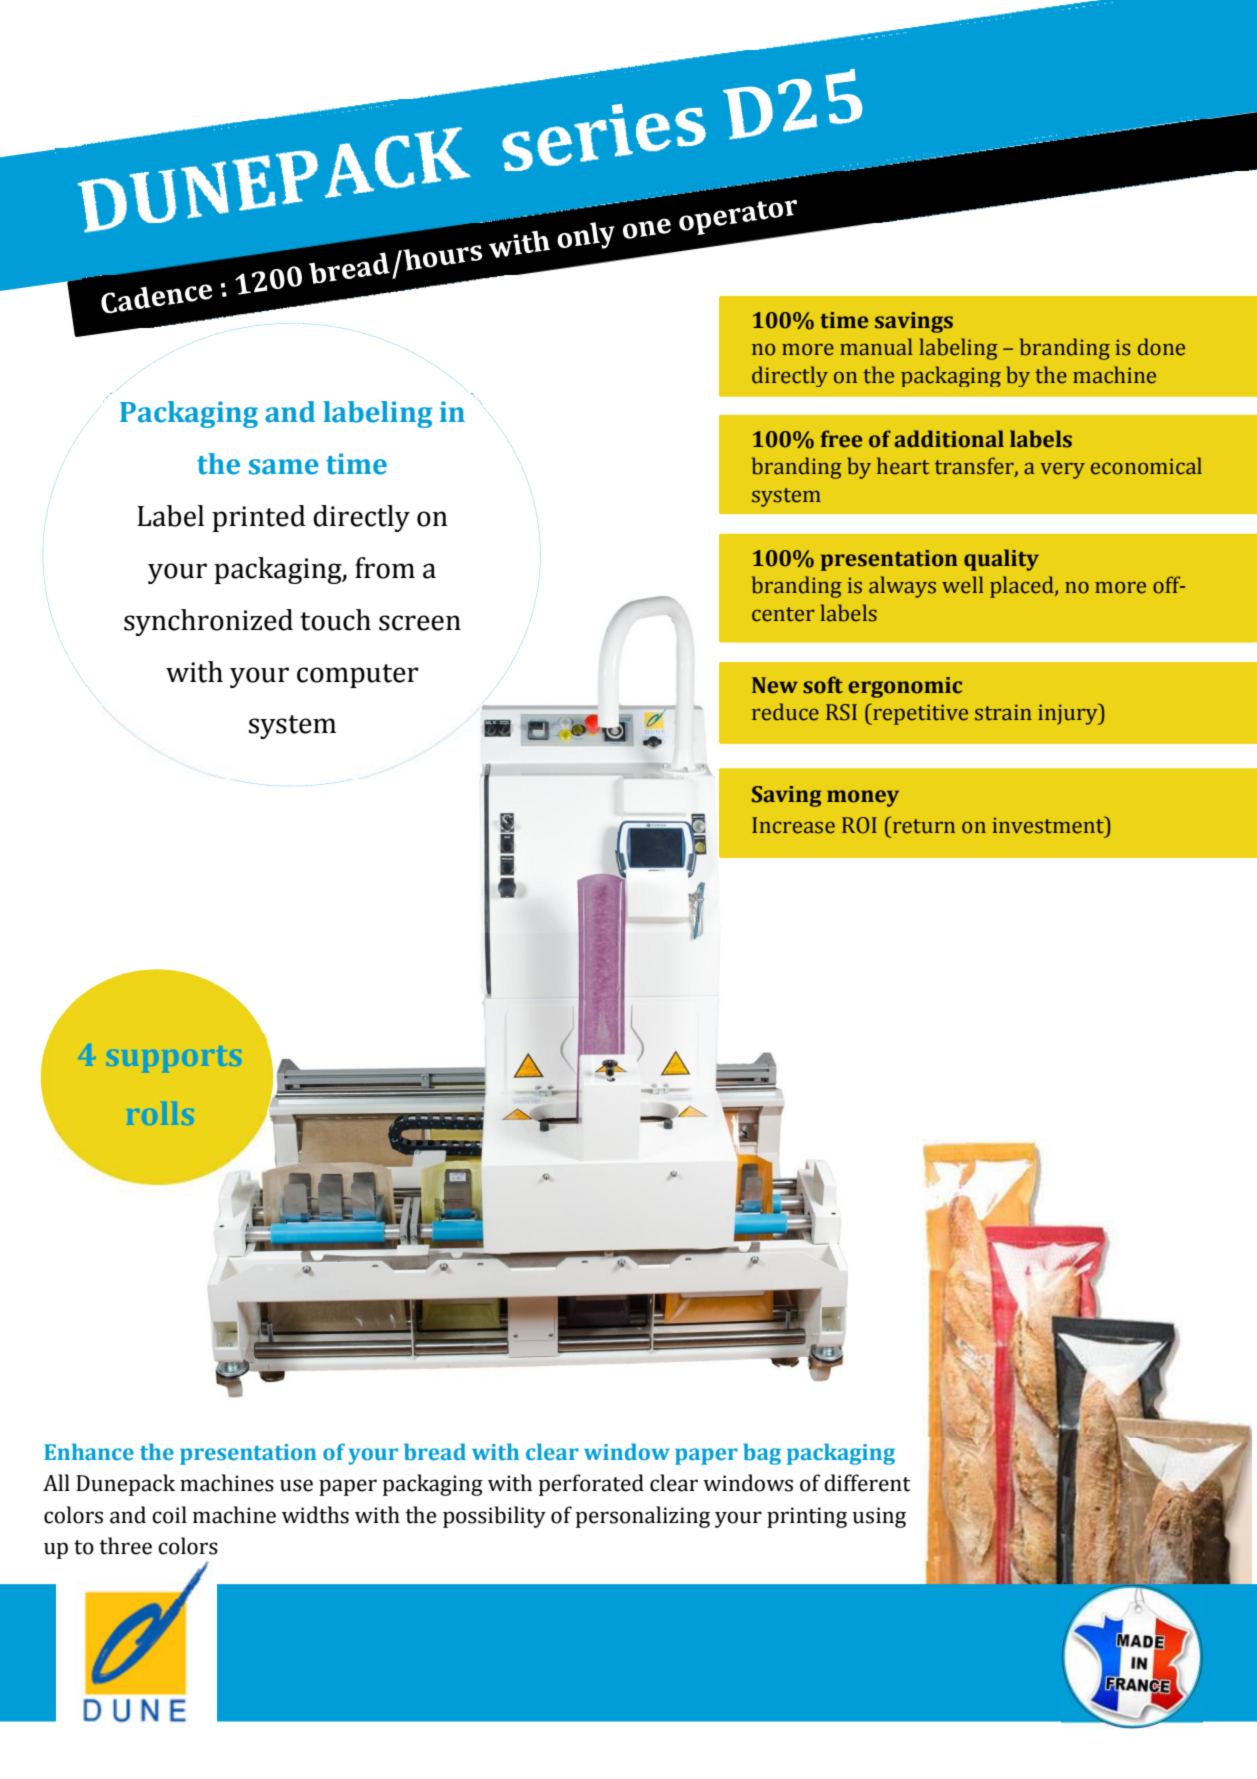 The image size is (1257, 1779). What do you see at coordinates (1003, 712) in the screenshot?
I see `strain` at bounding box center [1003, 712].
